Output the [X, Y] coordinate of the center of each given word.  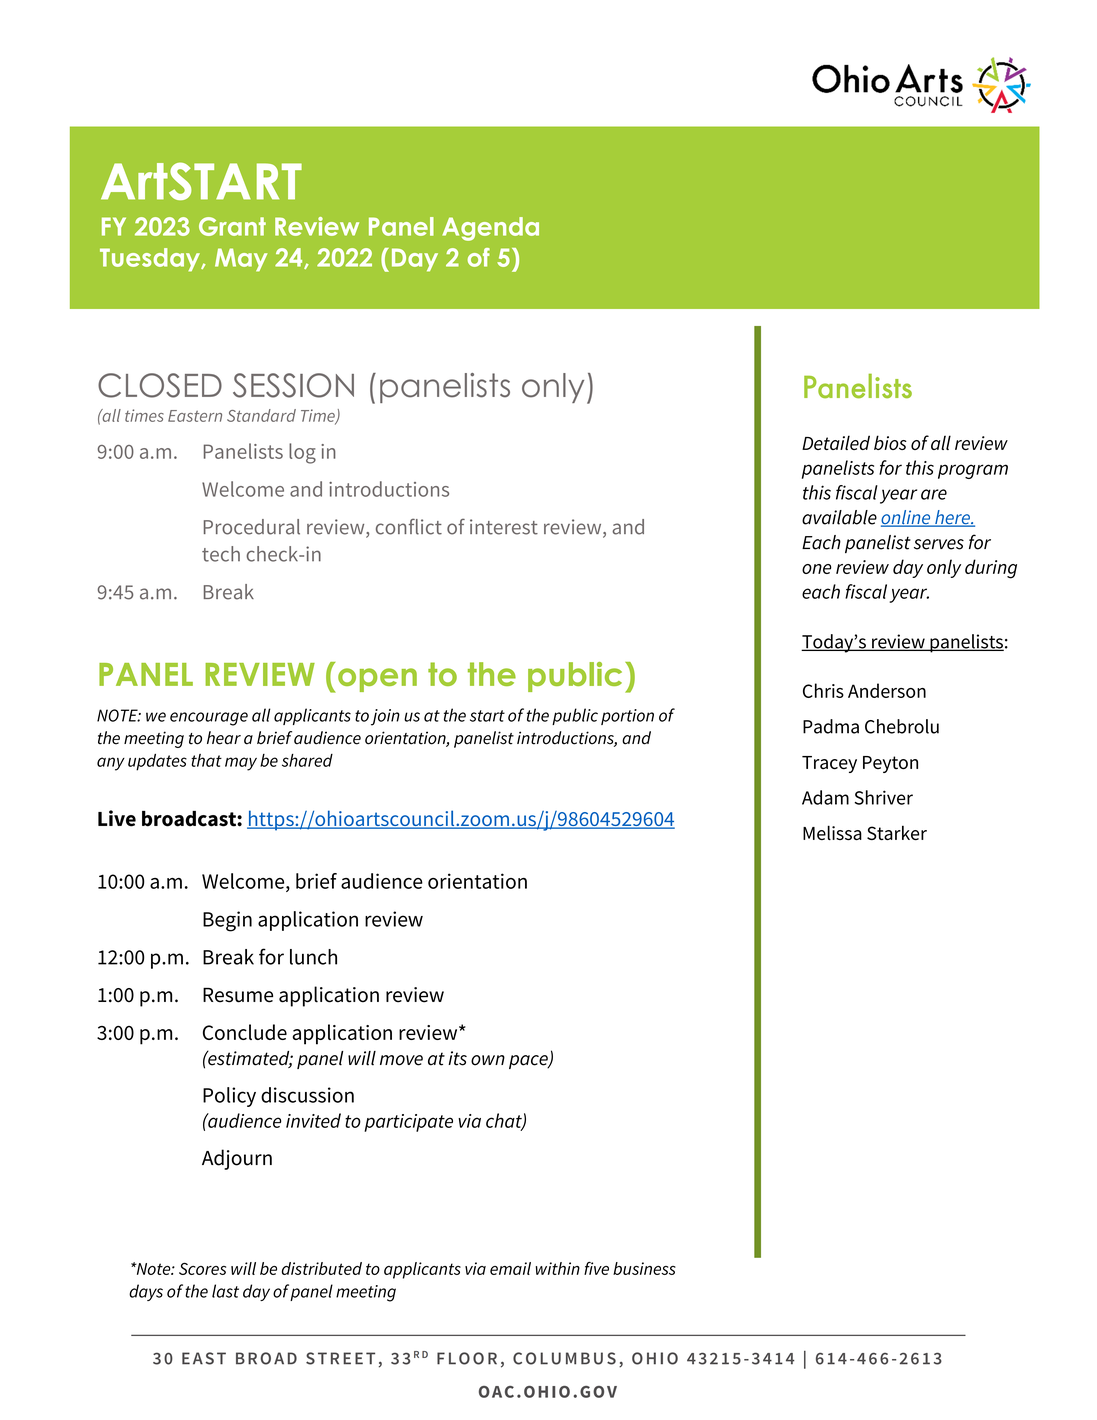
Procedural [252, 527]
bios [890, 442]
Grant [232, 226]
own [488, 1060]
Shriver [883, 797]
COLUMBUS [564, 1358]
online [907, 518]
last [225, 1291]
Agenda [490, 229]
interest [504, 527]
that [206, 760]
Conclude [245, 1032]
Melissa [832, 832]
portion [627, 717]
